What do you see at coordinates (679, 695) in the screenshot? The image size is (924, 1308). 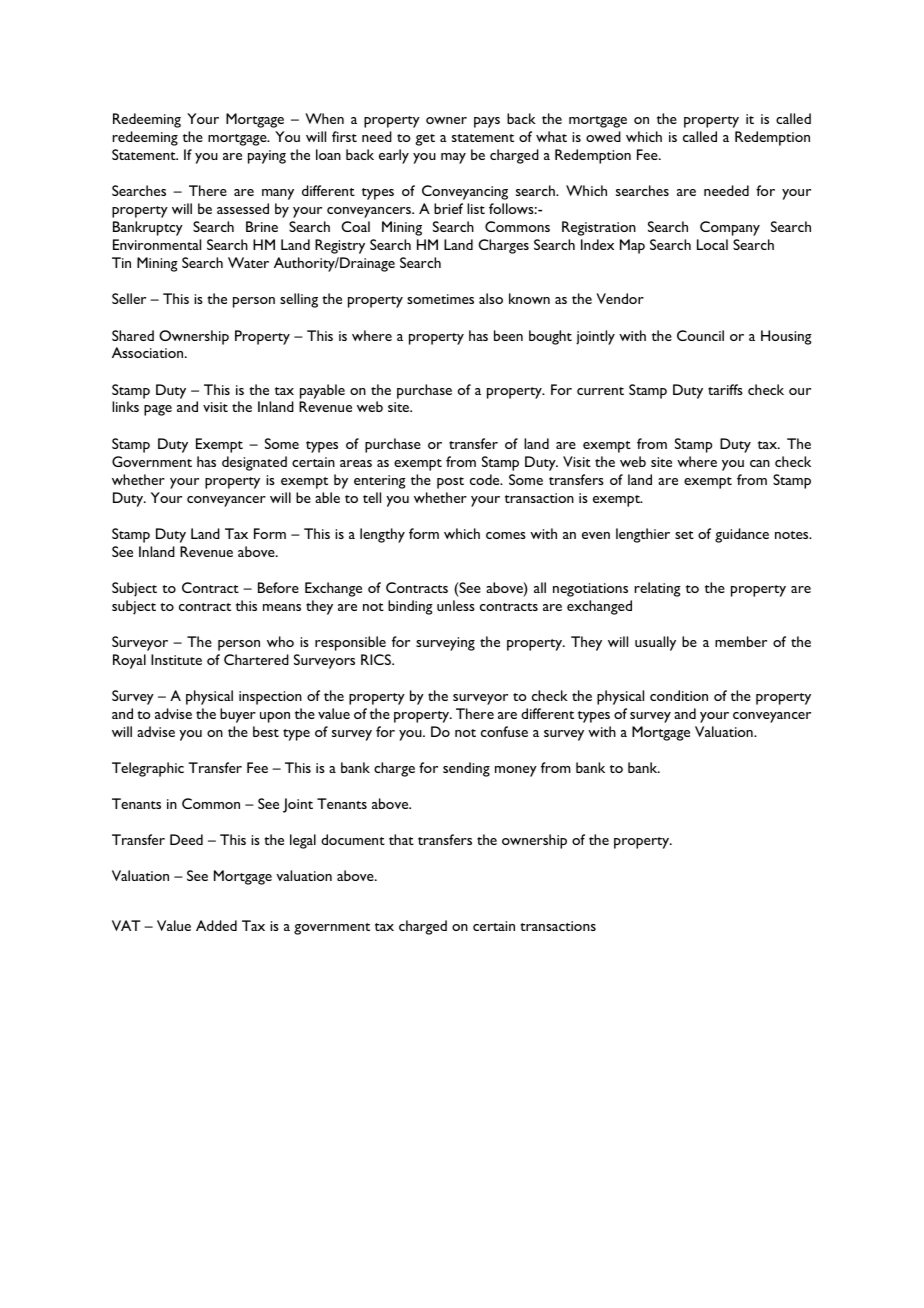 I see `condition` at bounding box center [679, 695].
